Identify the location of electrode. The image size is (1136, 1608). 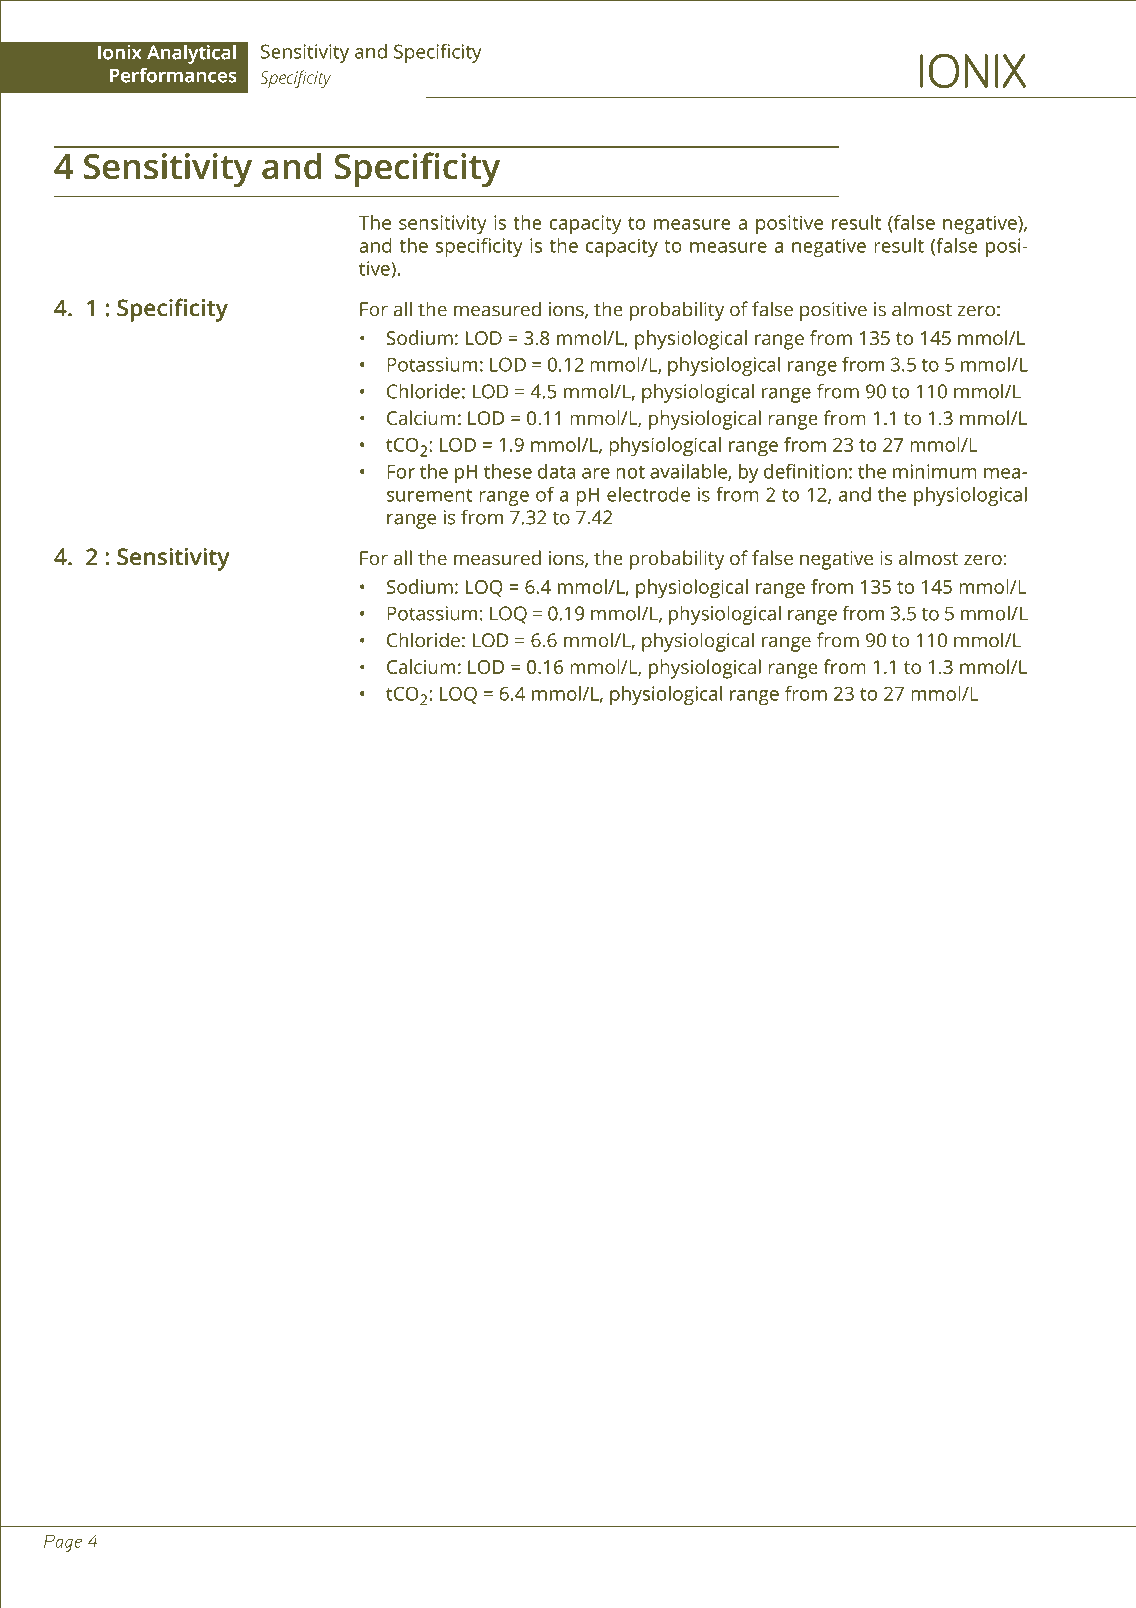
(648, 494).
